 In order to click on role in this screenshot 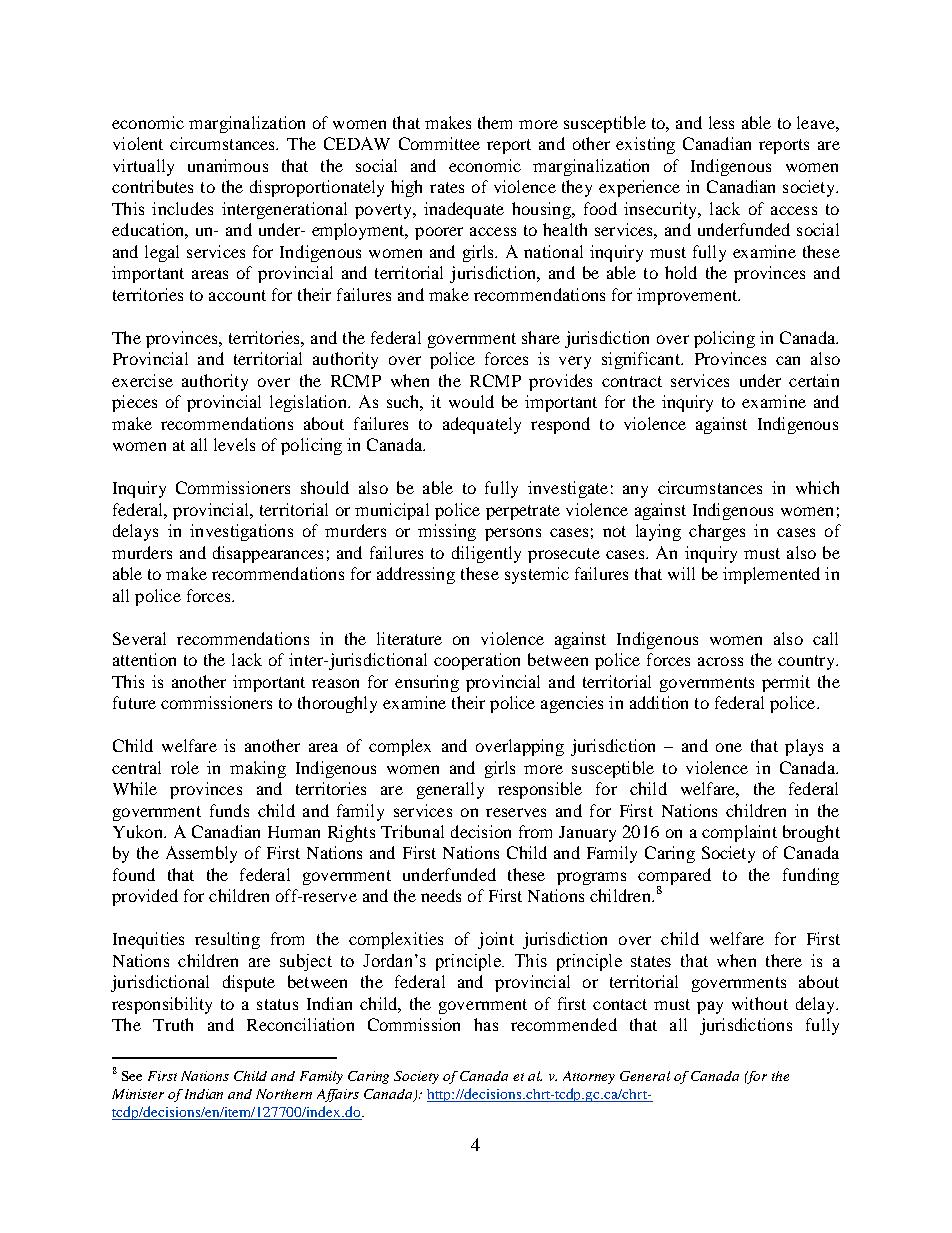, I will do `click(185, 767)`.
